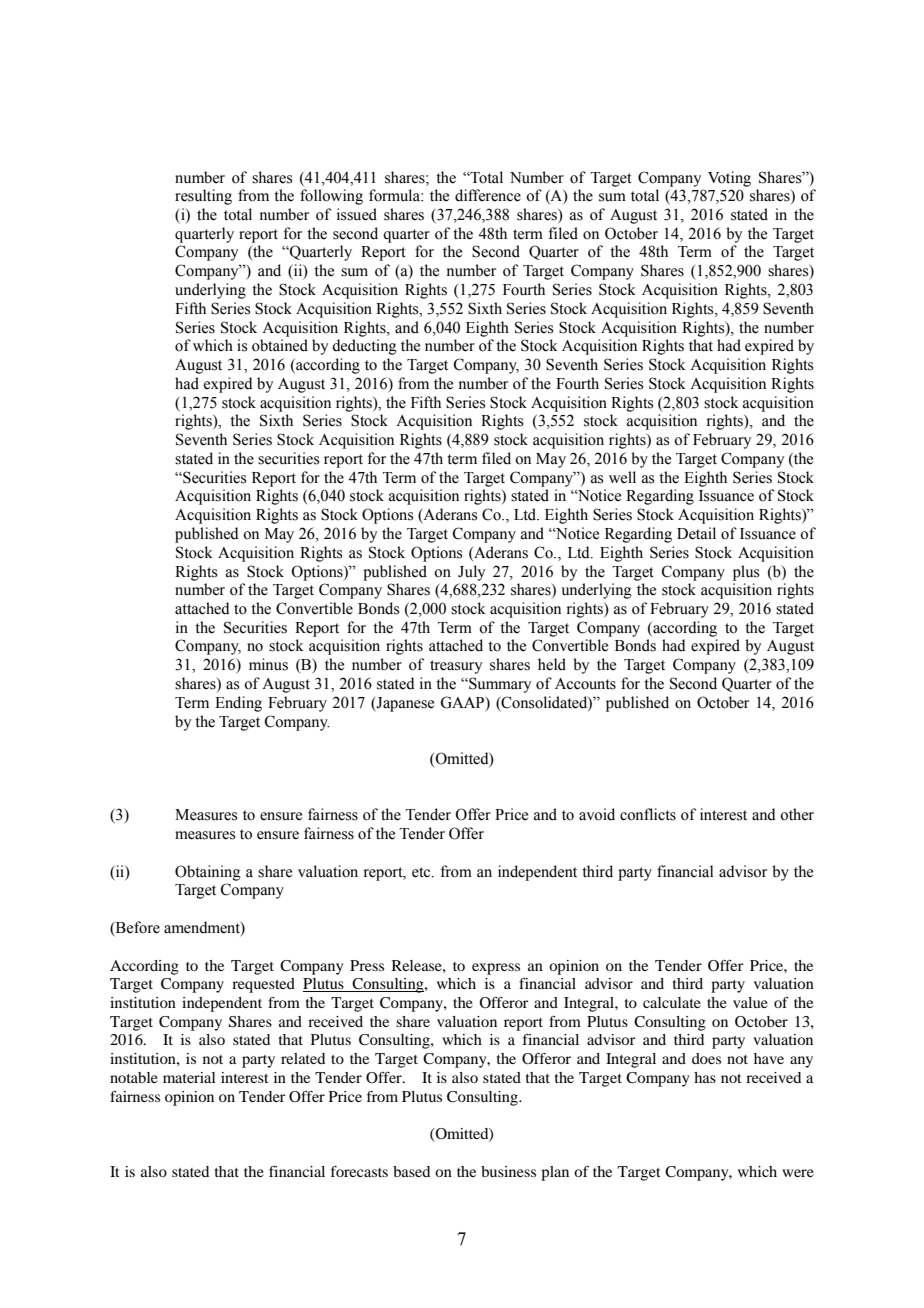 Image resolution: width=924 pixels, height=1308 pixels. I want to click on Voting, so click(729, 179).
